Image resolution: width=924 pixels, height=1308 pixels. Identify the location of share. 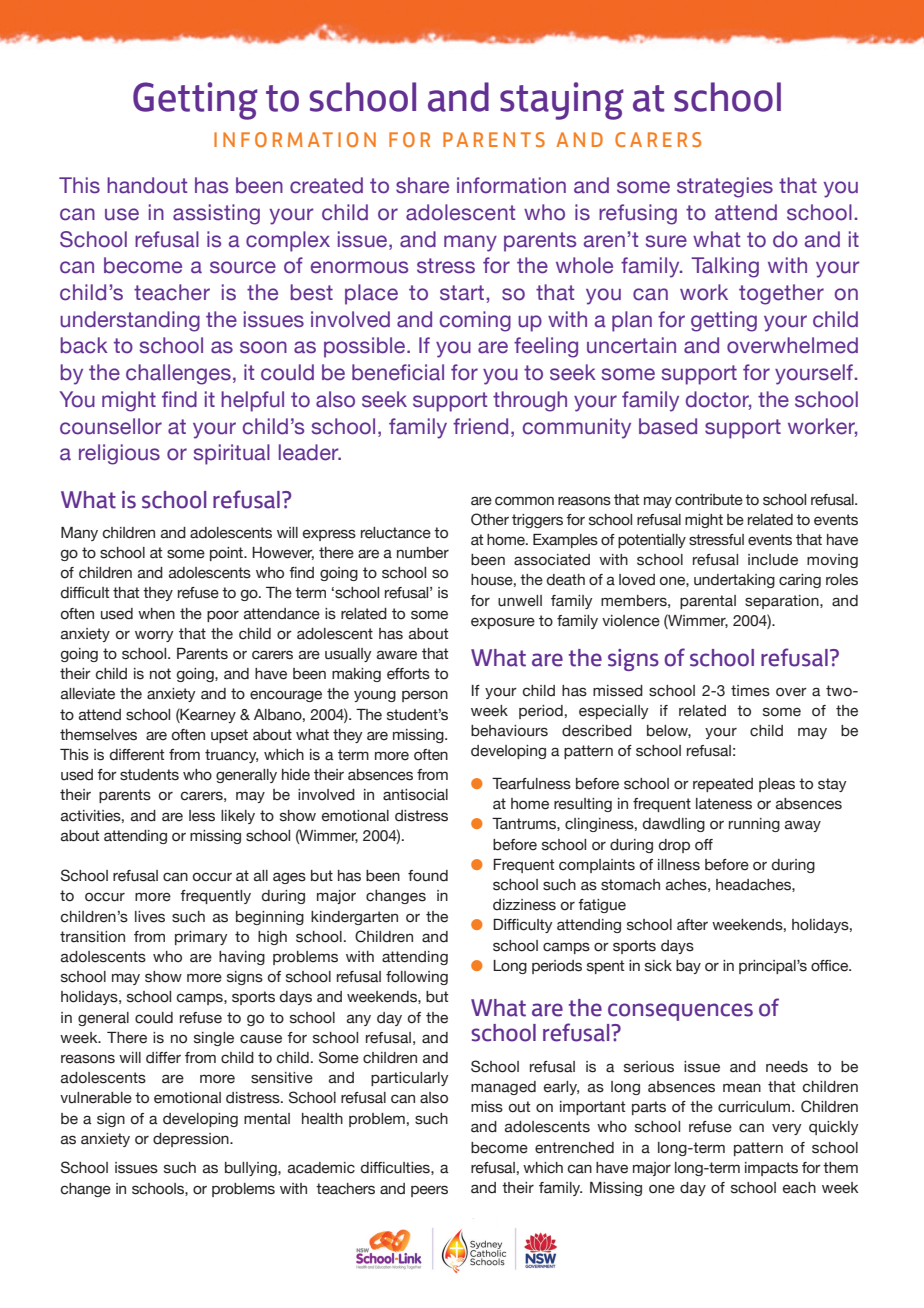
(422, 185).
